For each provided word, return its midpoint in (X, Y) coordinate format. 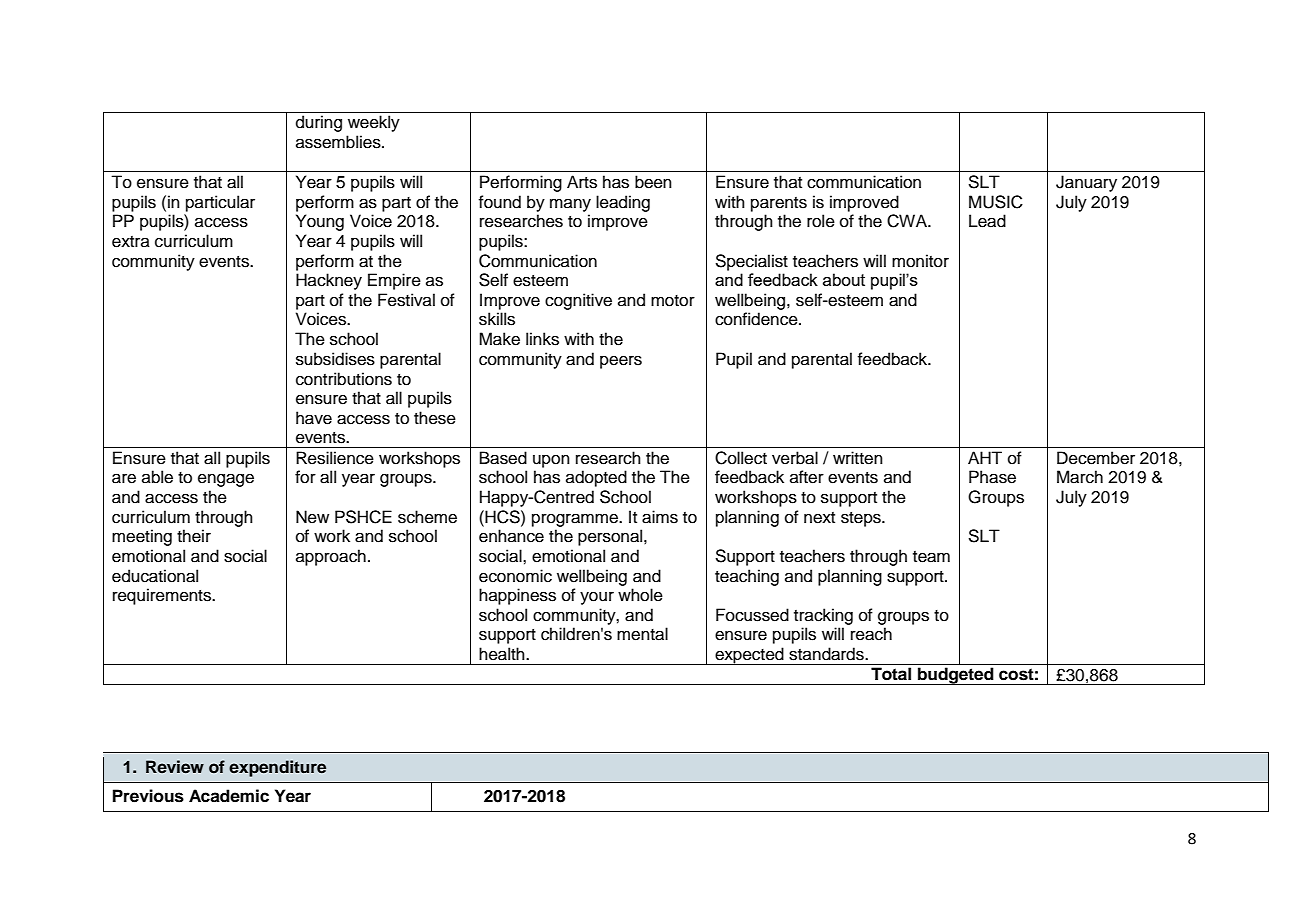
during (319, 123)
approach (331, 557)
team (931, 557)
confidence (757, 319)
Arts (582, 182)
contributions (344, 379)
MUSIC (996, 202)
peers (621, 362)
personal (611, 537)
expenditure (277, 768)
